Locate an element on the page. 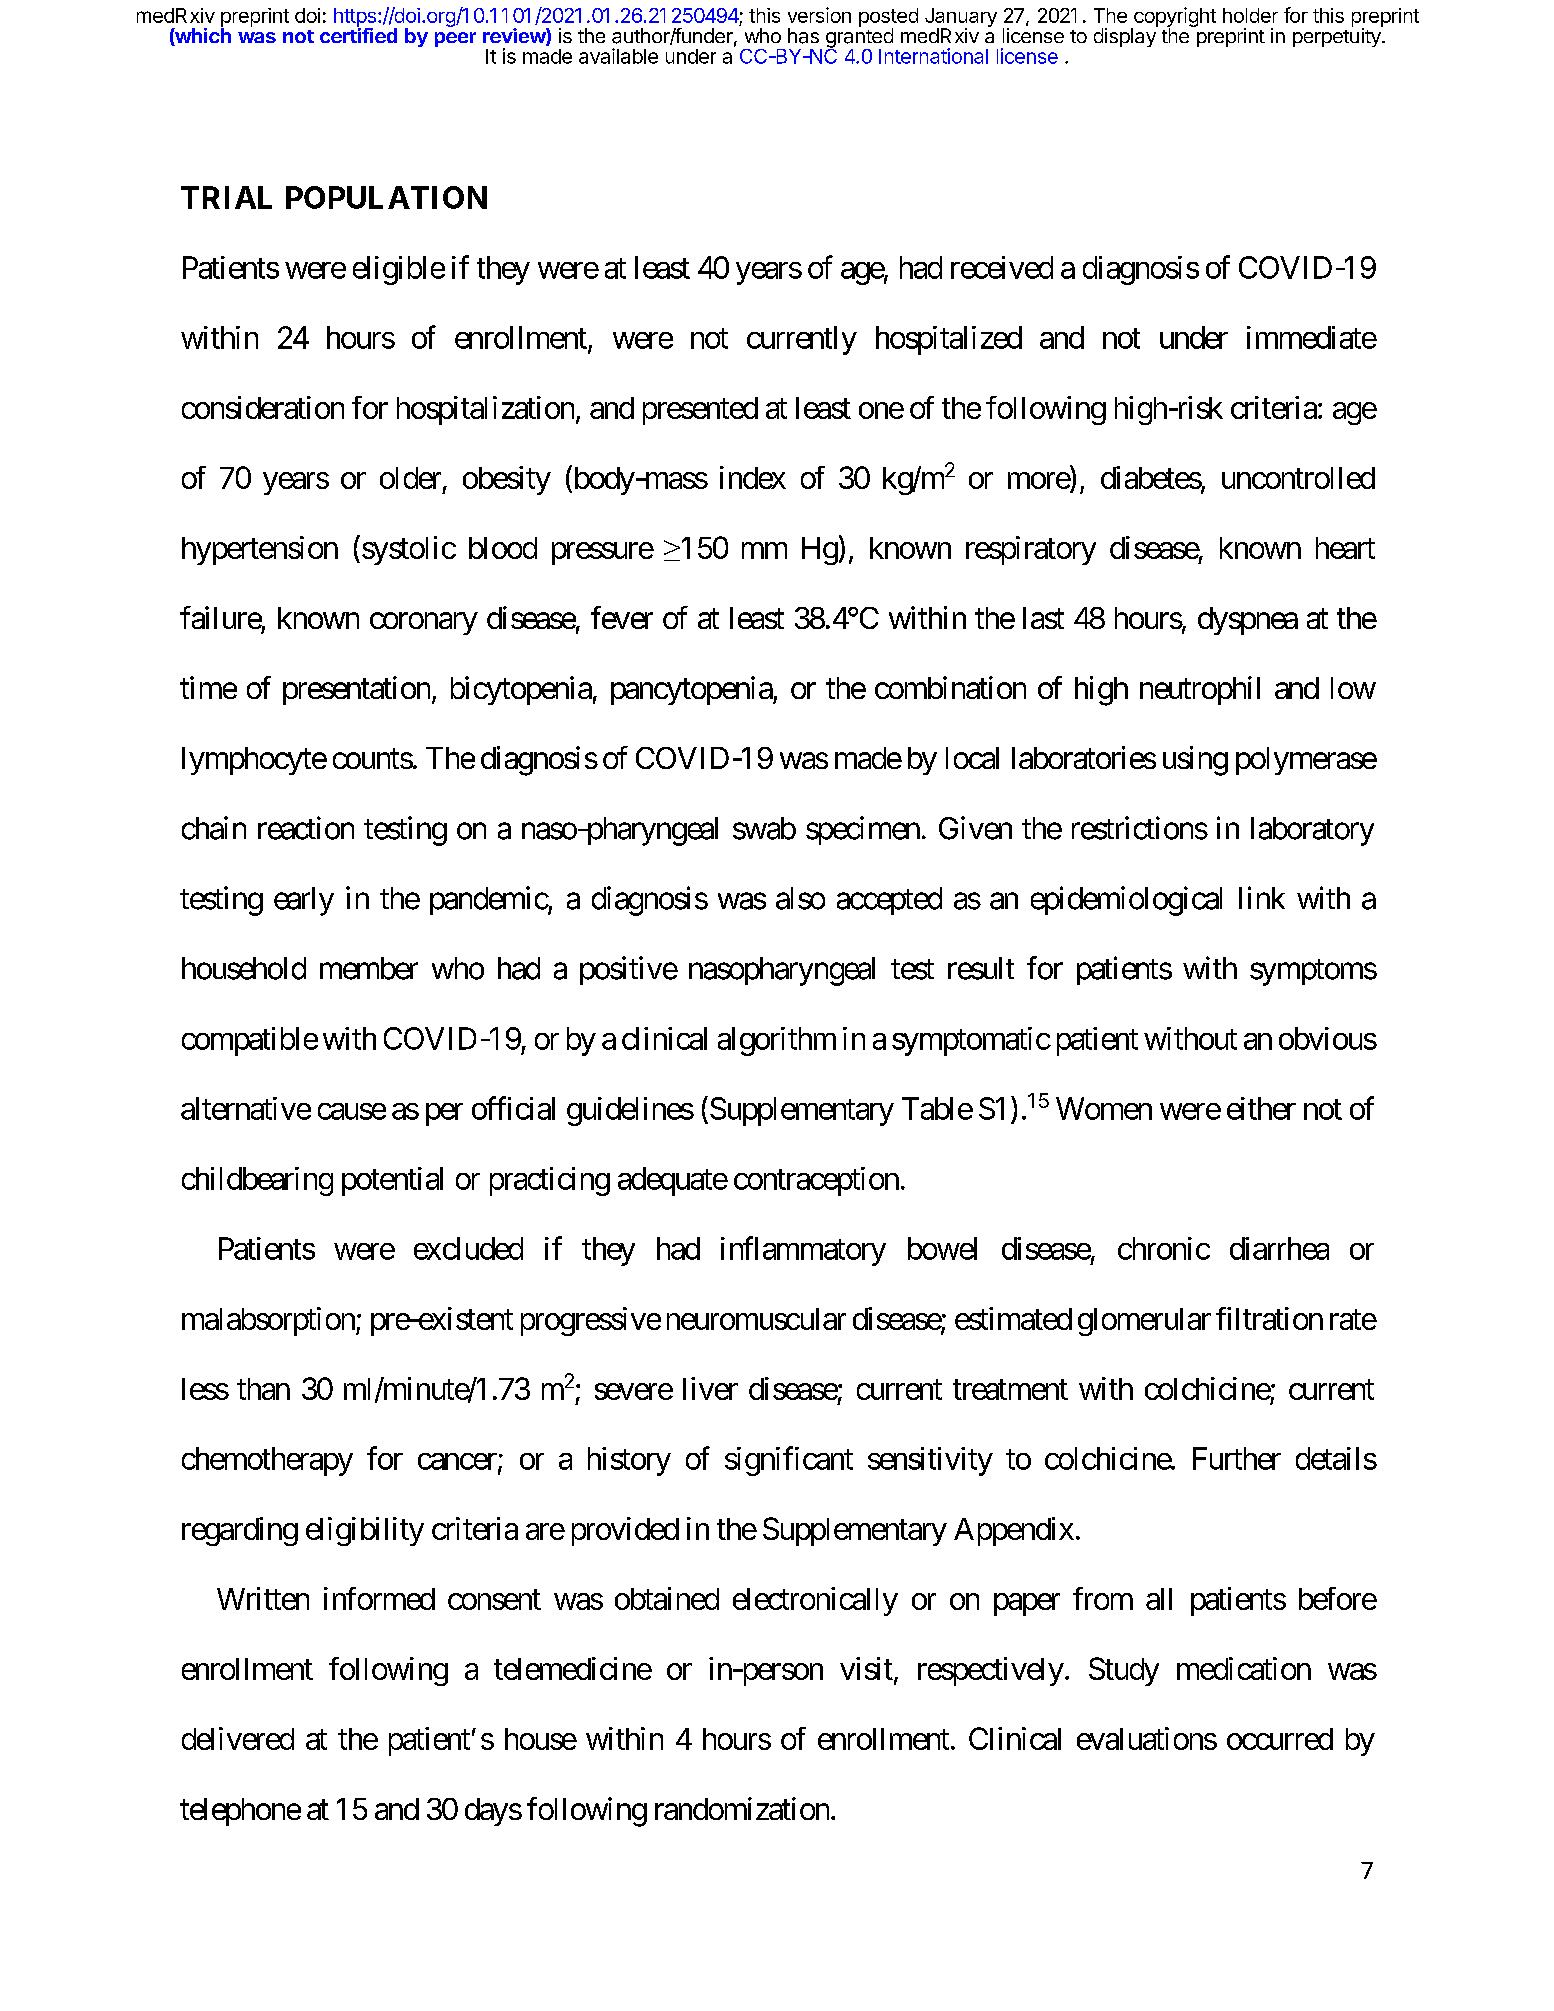 The height and width of the image is (2011, 1554). randomization is located at coordinates (742, 1808).
